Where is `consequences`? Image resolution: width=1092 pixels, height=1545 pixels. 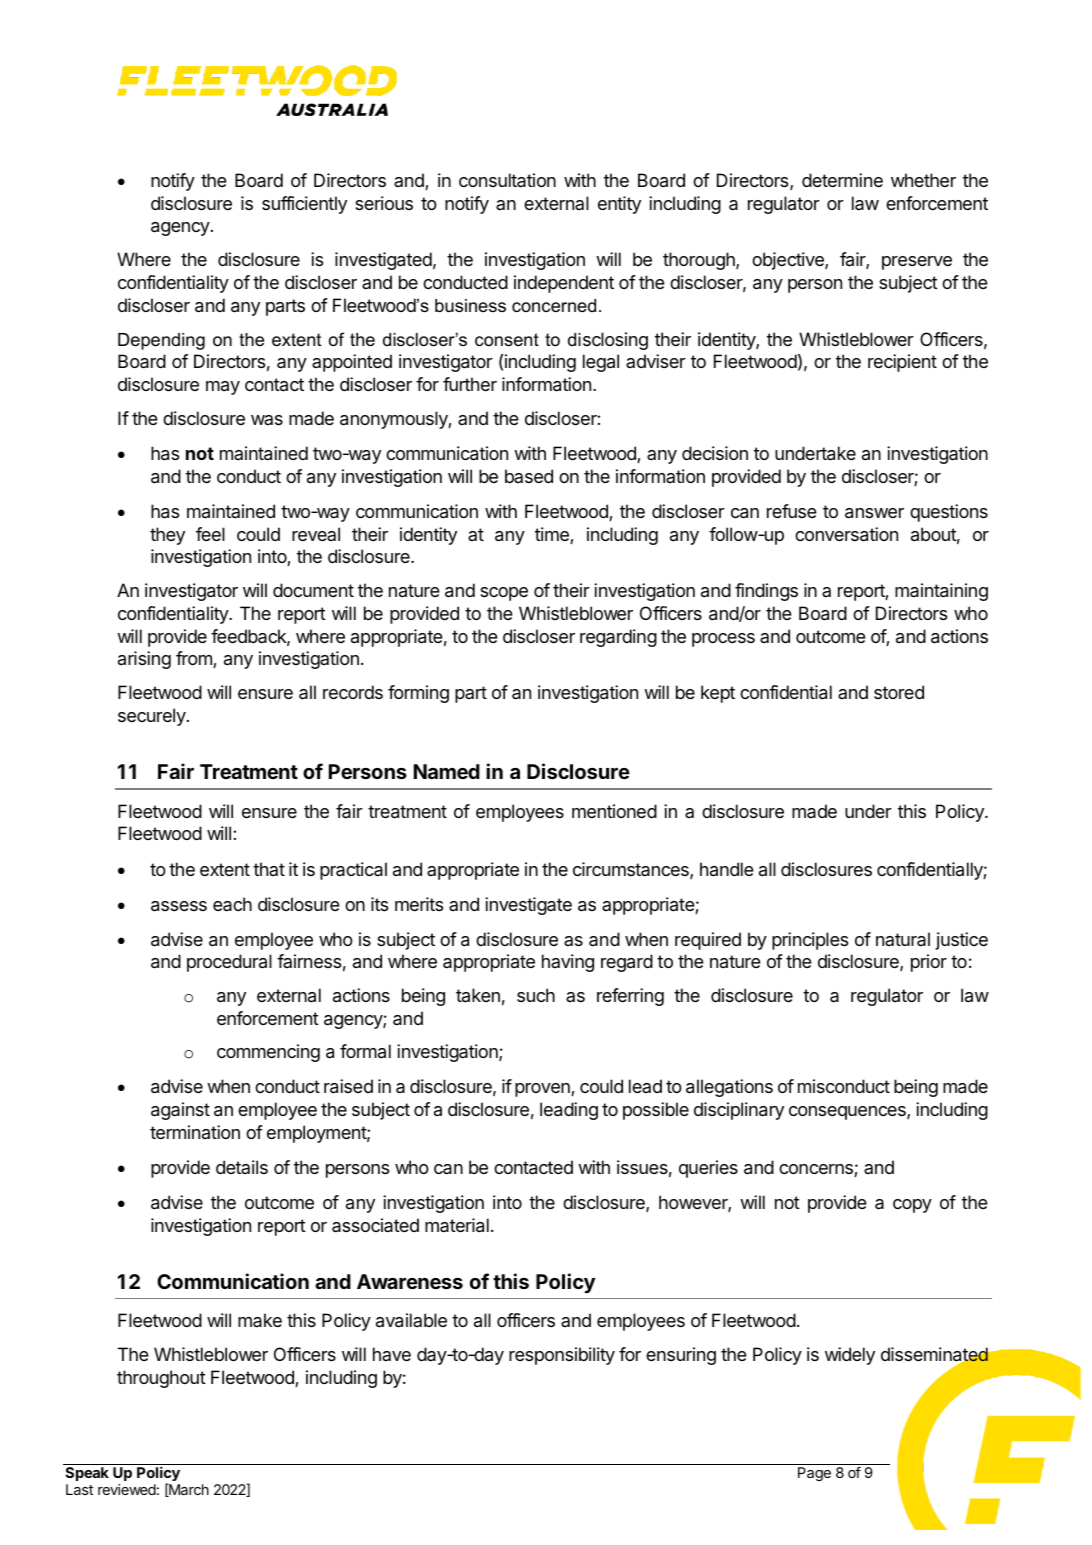 consequences is located at coordinates (848, 1113).
